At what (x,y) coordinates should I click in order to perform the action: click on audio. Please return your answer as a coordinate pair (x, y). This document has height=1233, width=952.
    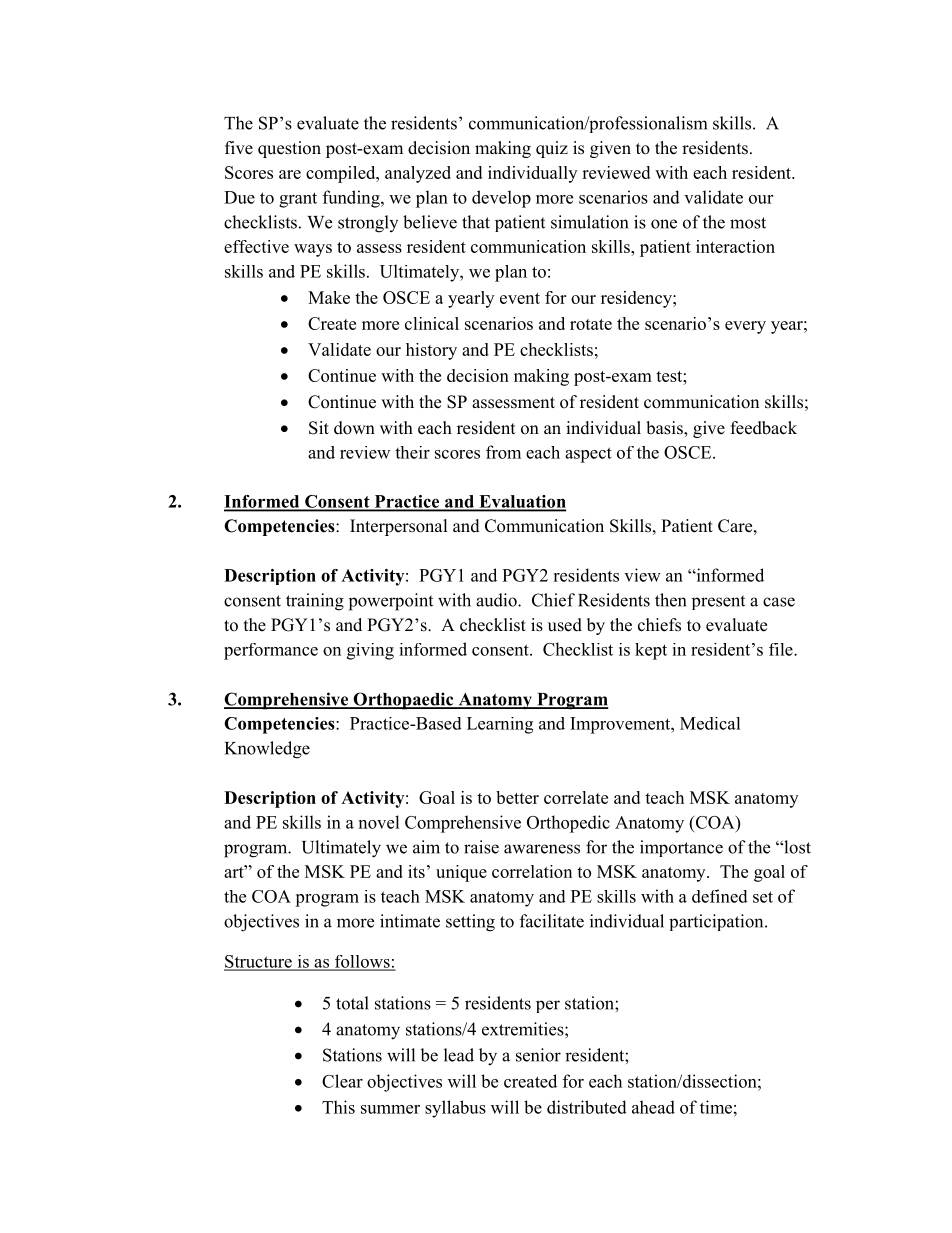
    Looking at the image, I should click on (497, 600).
